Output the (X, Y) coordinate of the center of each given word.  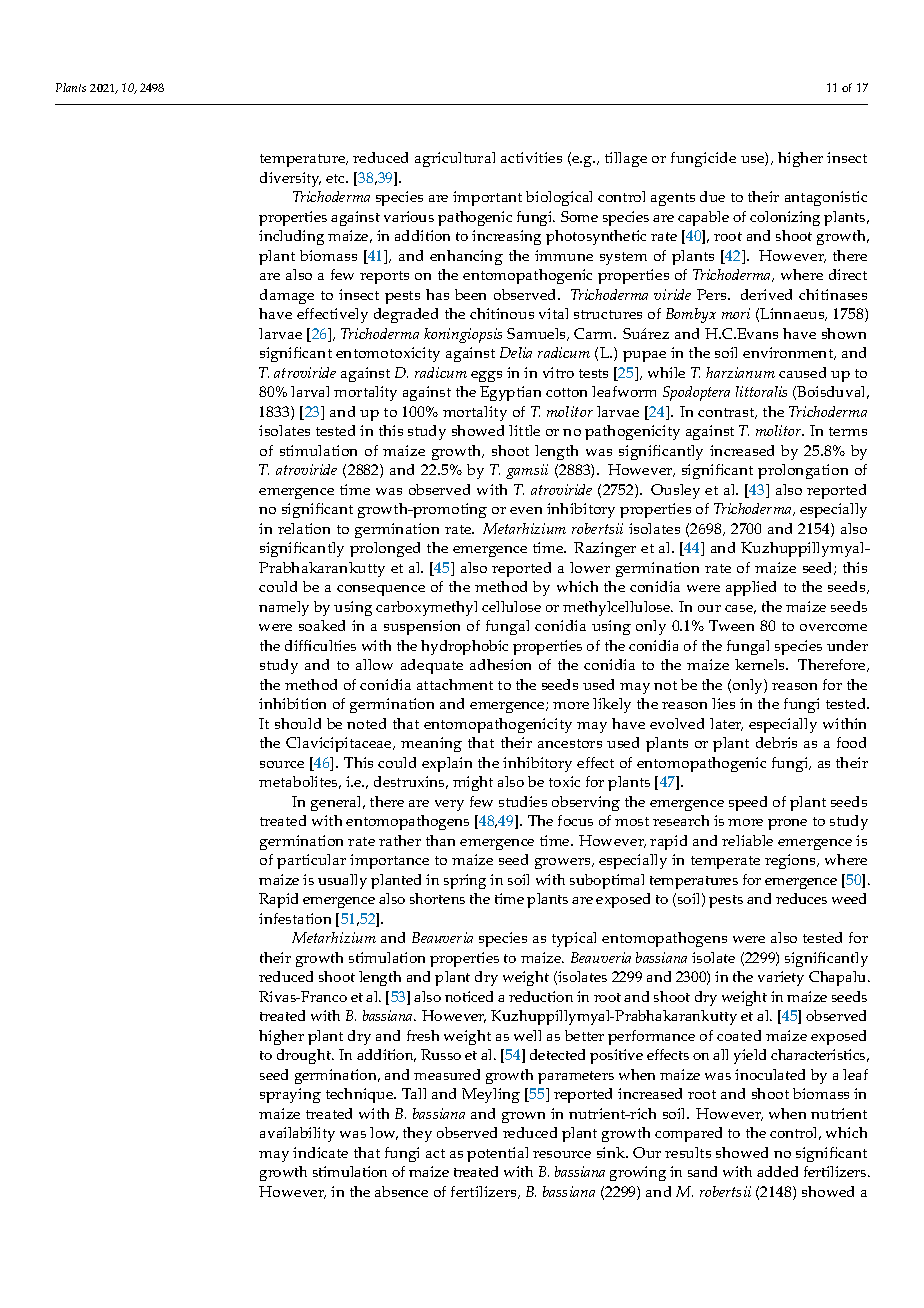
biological (559, 198)
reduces (801, 898)
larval (310, 391)
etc (337, 178)
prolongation (803, 471)
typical (574, 939)
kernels (761, 664)
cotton (566, 392)
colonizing (785, 218)
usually (342, 881)
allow (374, 664)
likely (612, 705)
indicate (320, 1152)
